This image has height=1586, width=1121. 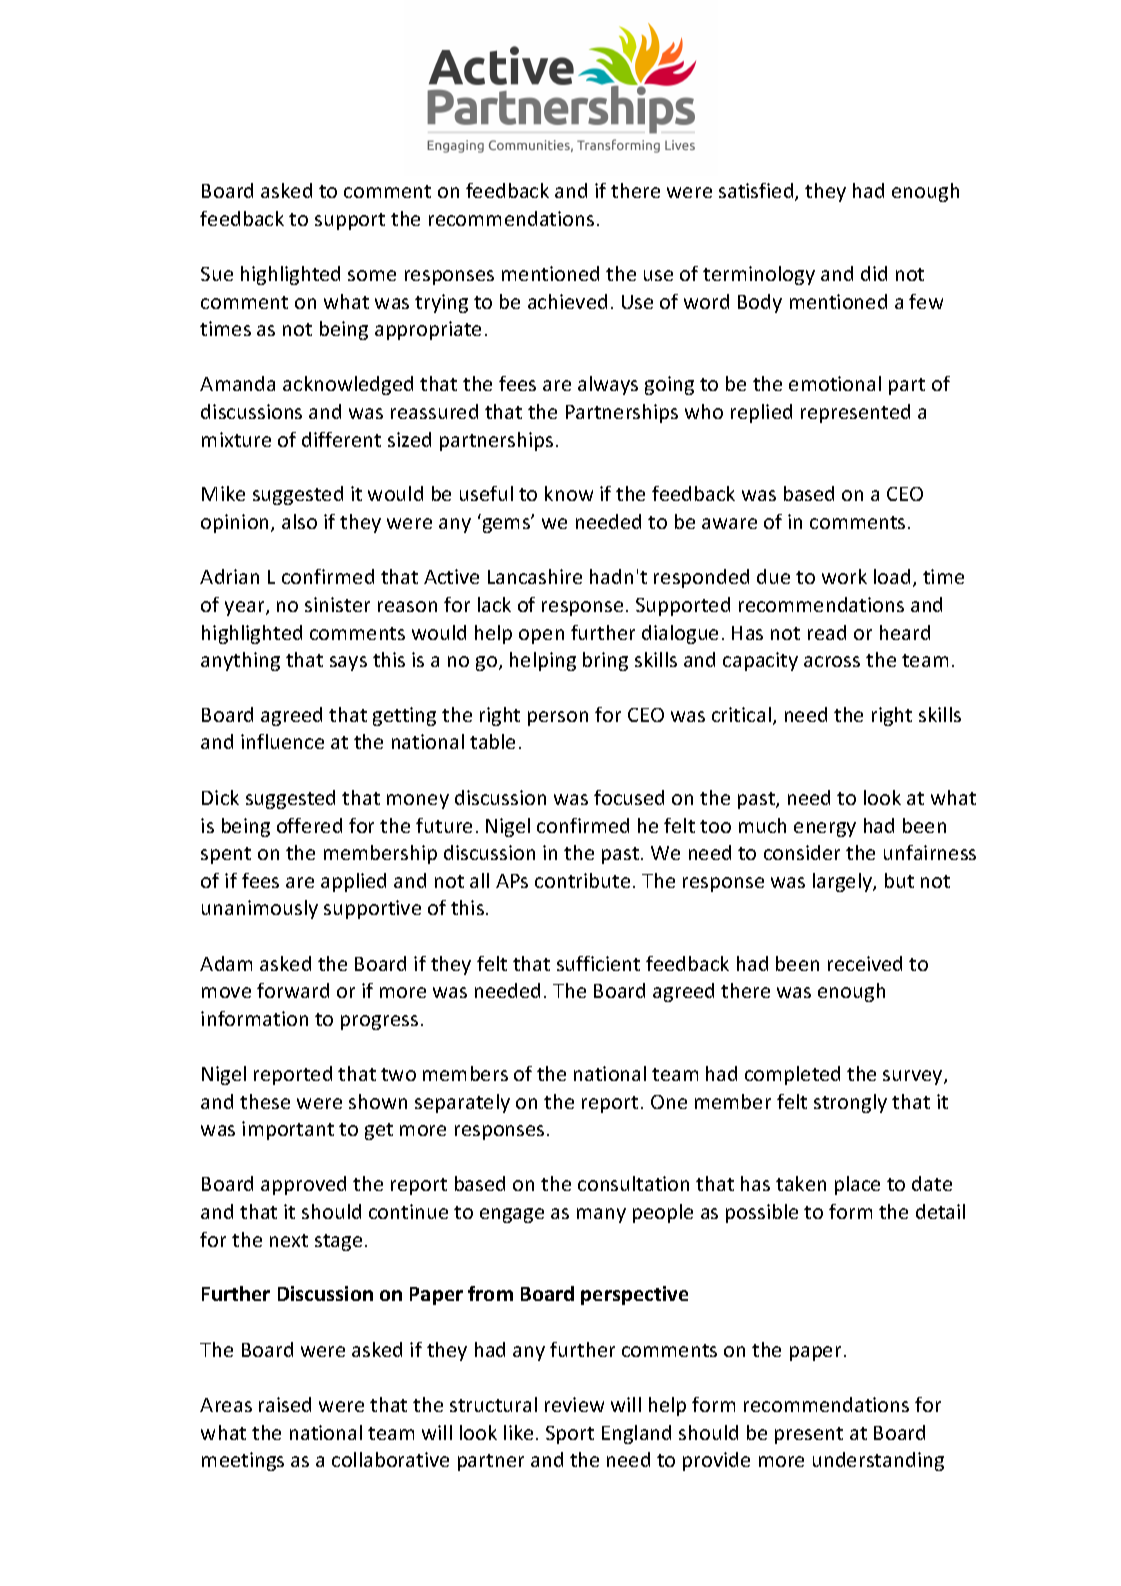 I want to click on open, so click(x=541, y=636).
